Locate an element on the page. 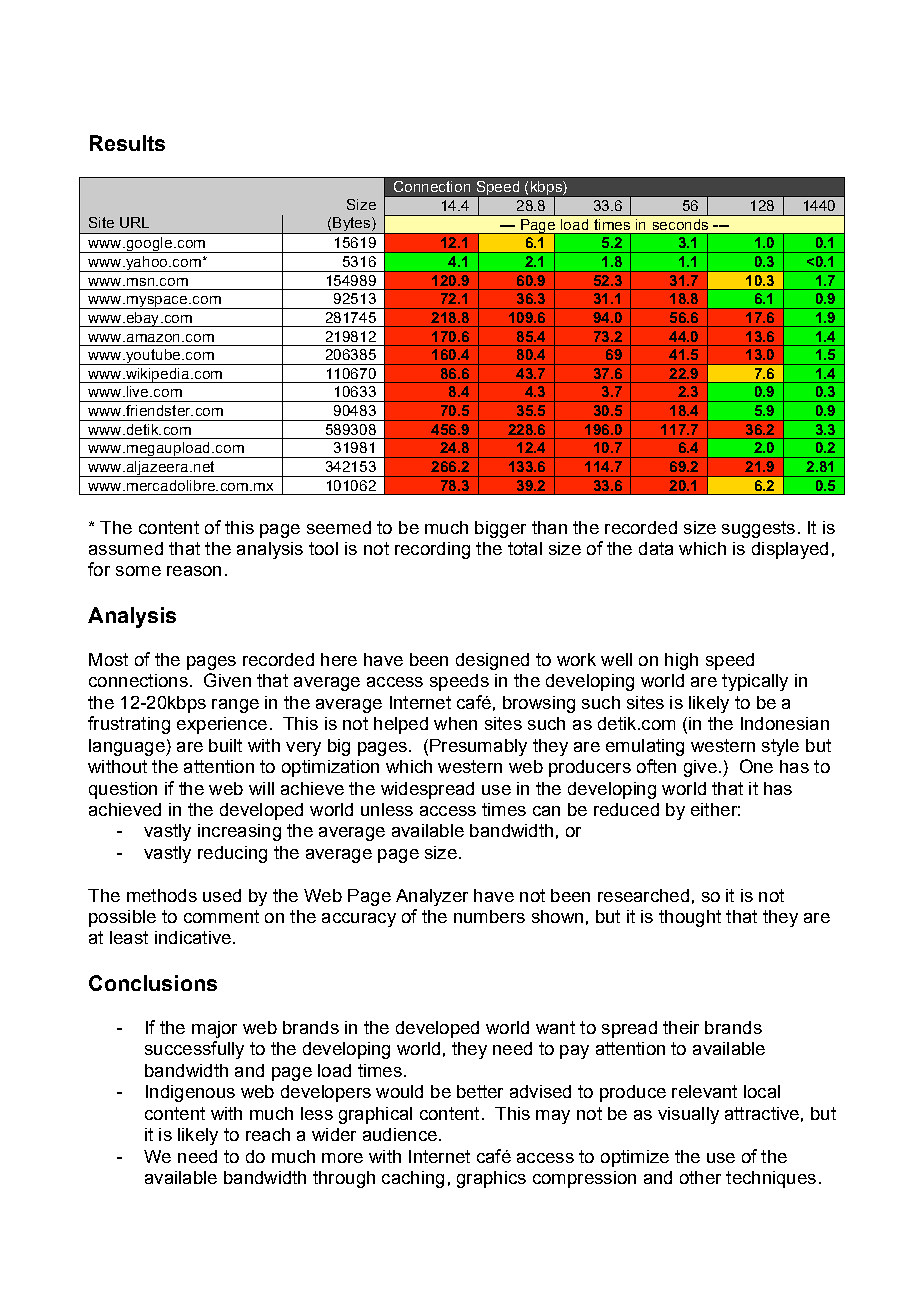 Image resolution: width=924 pixels, height=1308 pixels. URL is located at coordinates (134, 222).
